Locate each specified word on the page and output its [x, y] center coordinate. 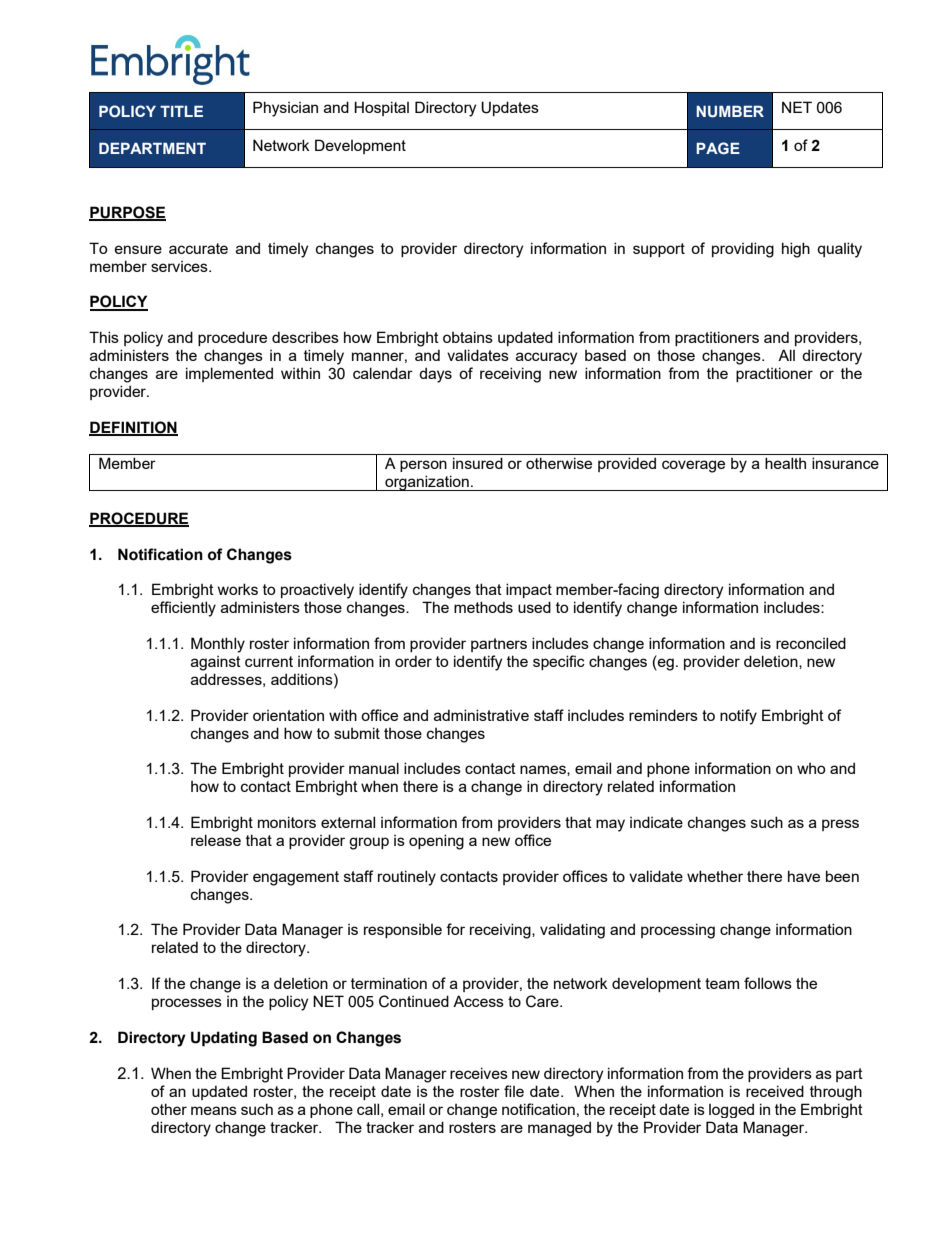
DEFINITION [133, 428]
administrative [481, 715]
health [785, 463]
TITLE [181, 111]
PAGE [718, 148]
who [811, 768]
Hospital [381, 108]
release [216, 840]
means [214, 1110]
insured [478, 463]
